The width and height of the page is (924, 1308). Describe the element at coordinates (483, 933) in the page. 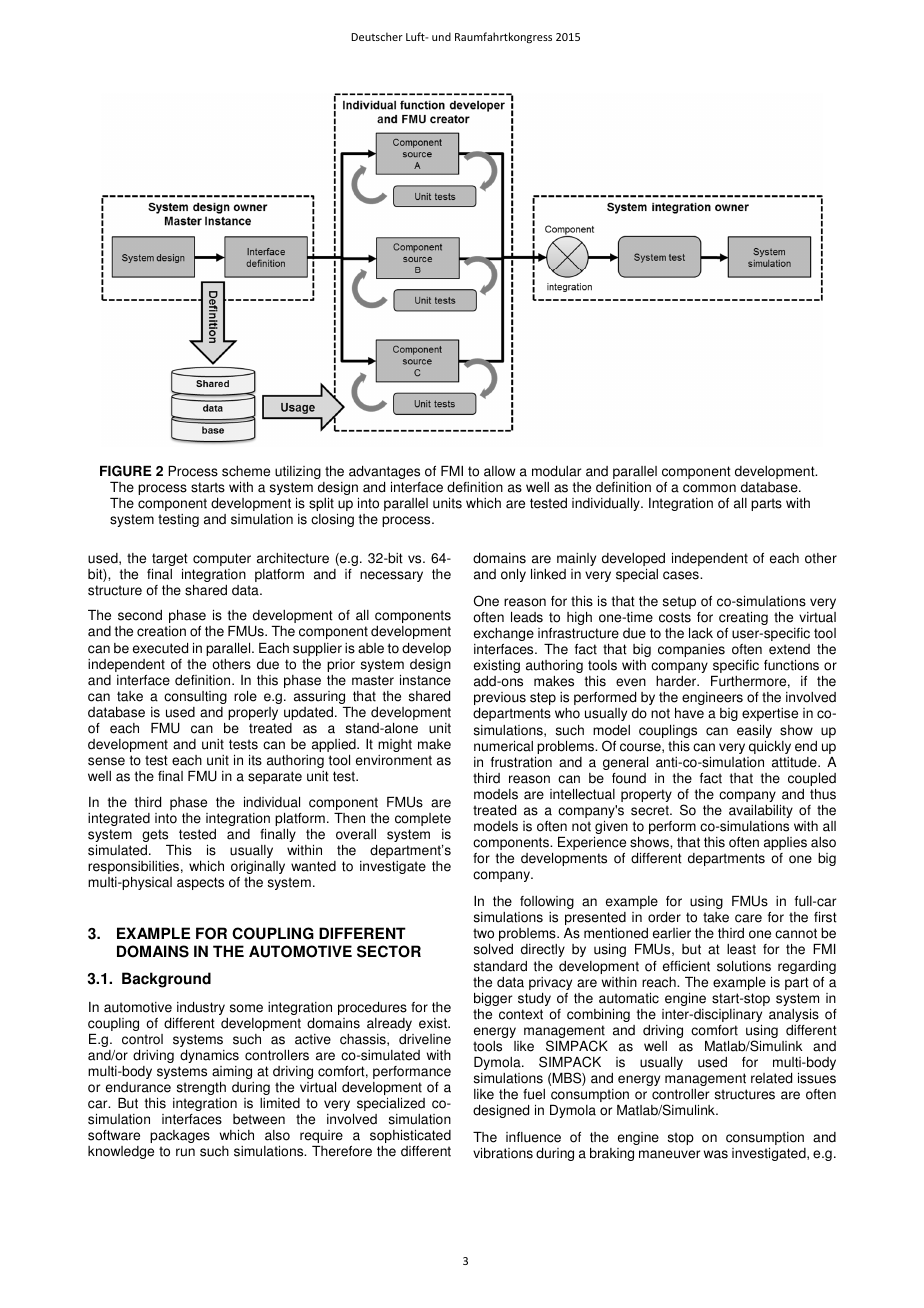

I see `two` at that location.
